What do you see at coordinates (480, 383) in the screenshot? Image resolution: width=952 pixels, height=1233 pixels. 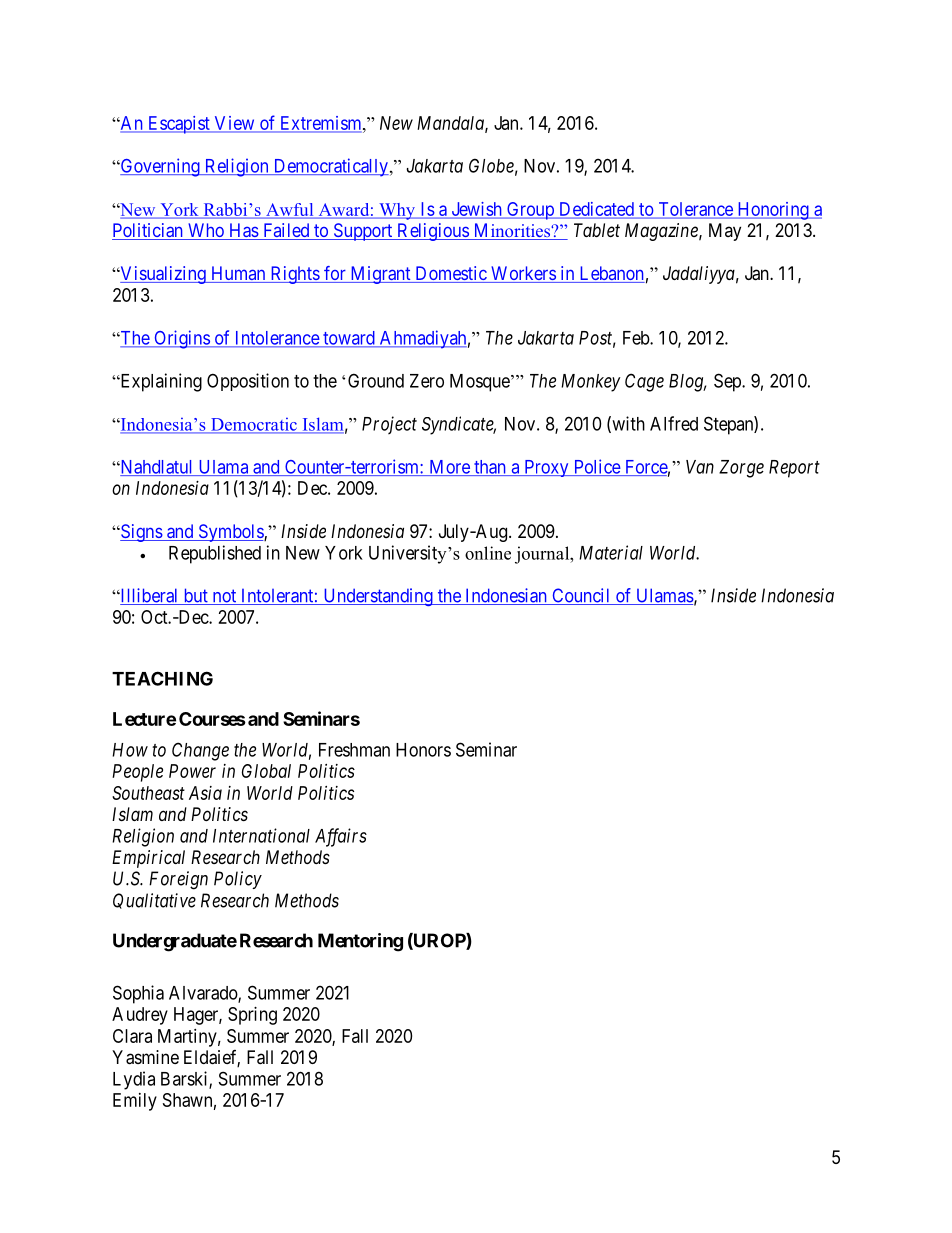 I see `Mosque` at bounding box center [480, 383].
